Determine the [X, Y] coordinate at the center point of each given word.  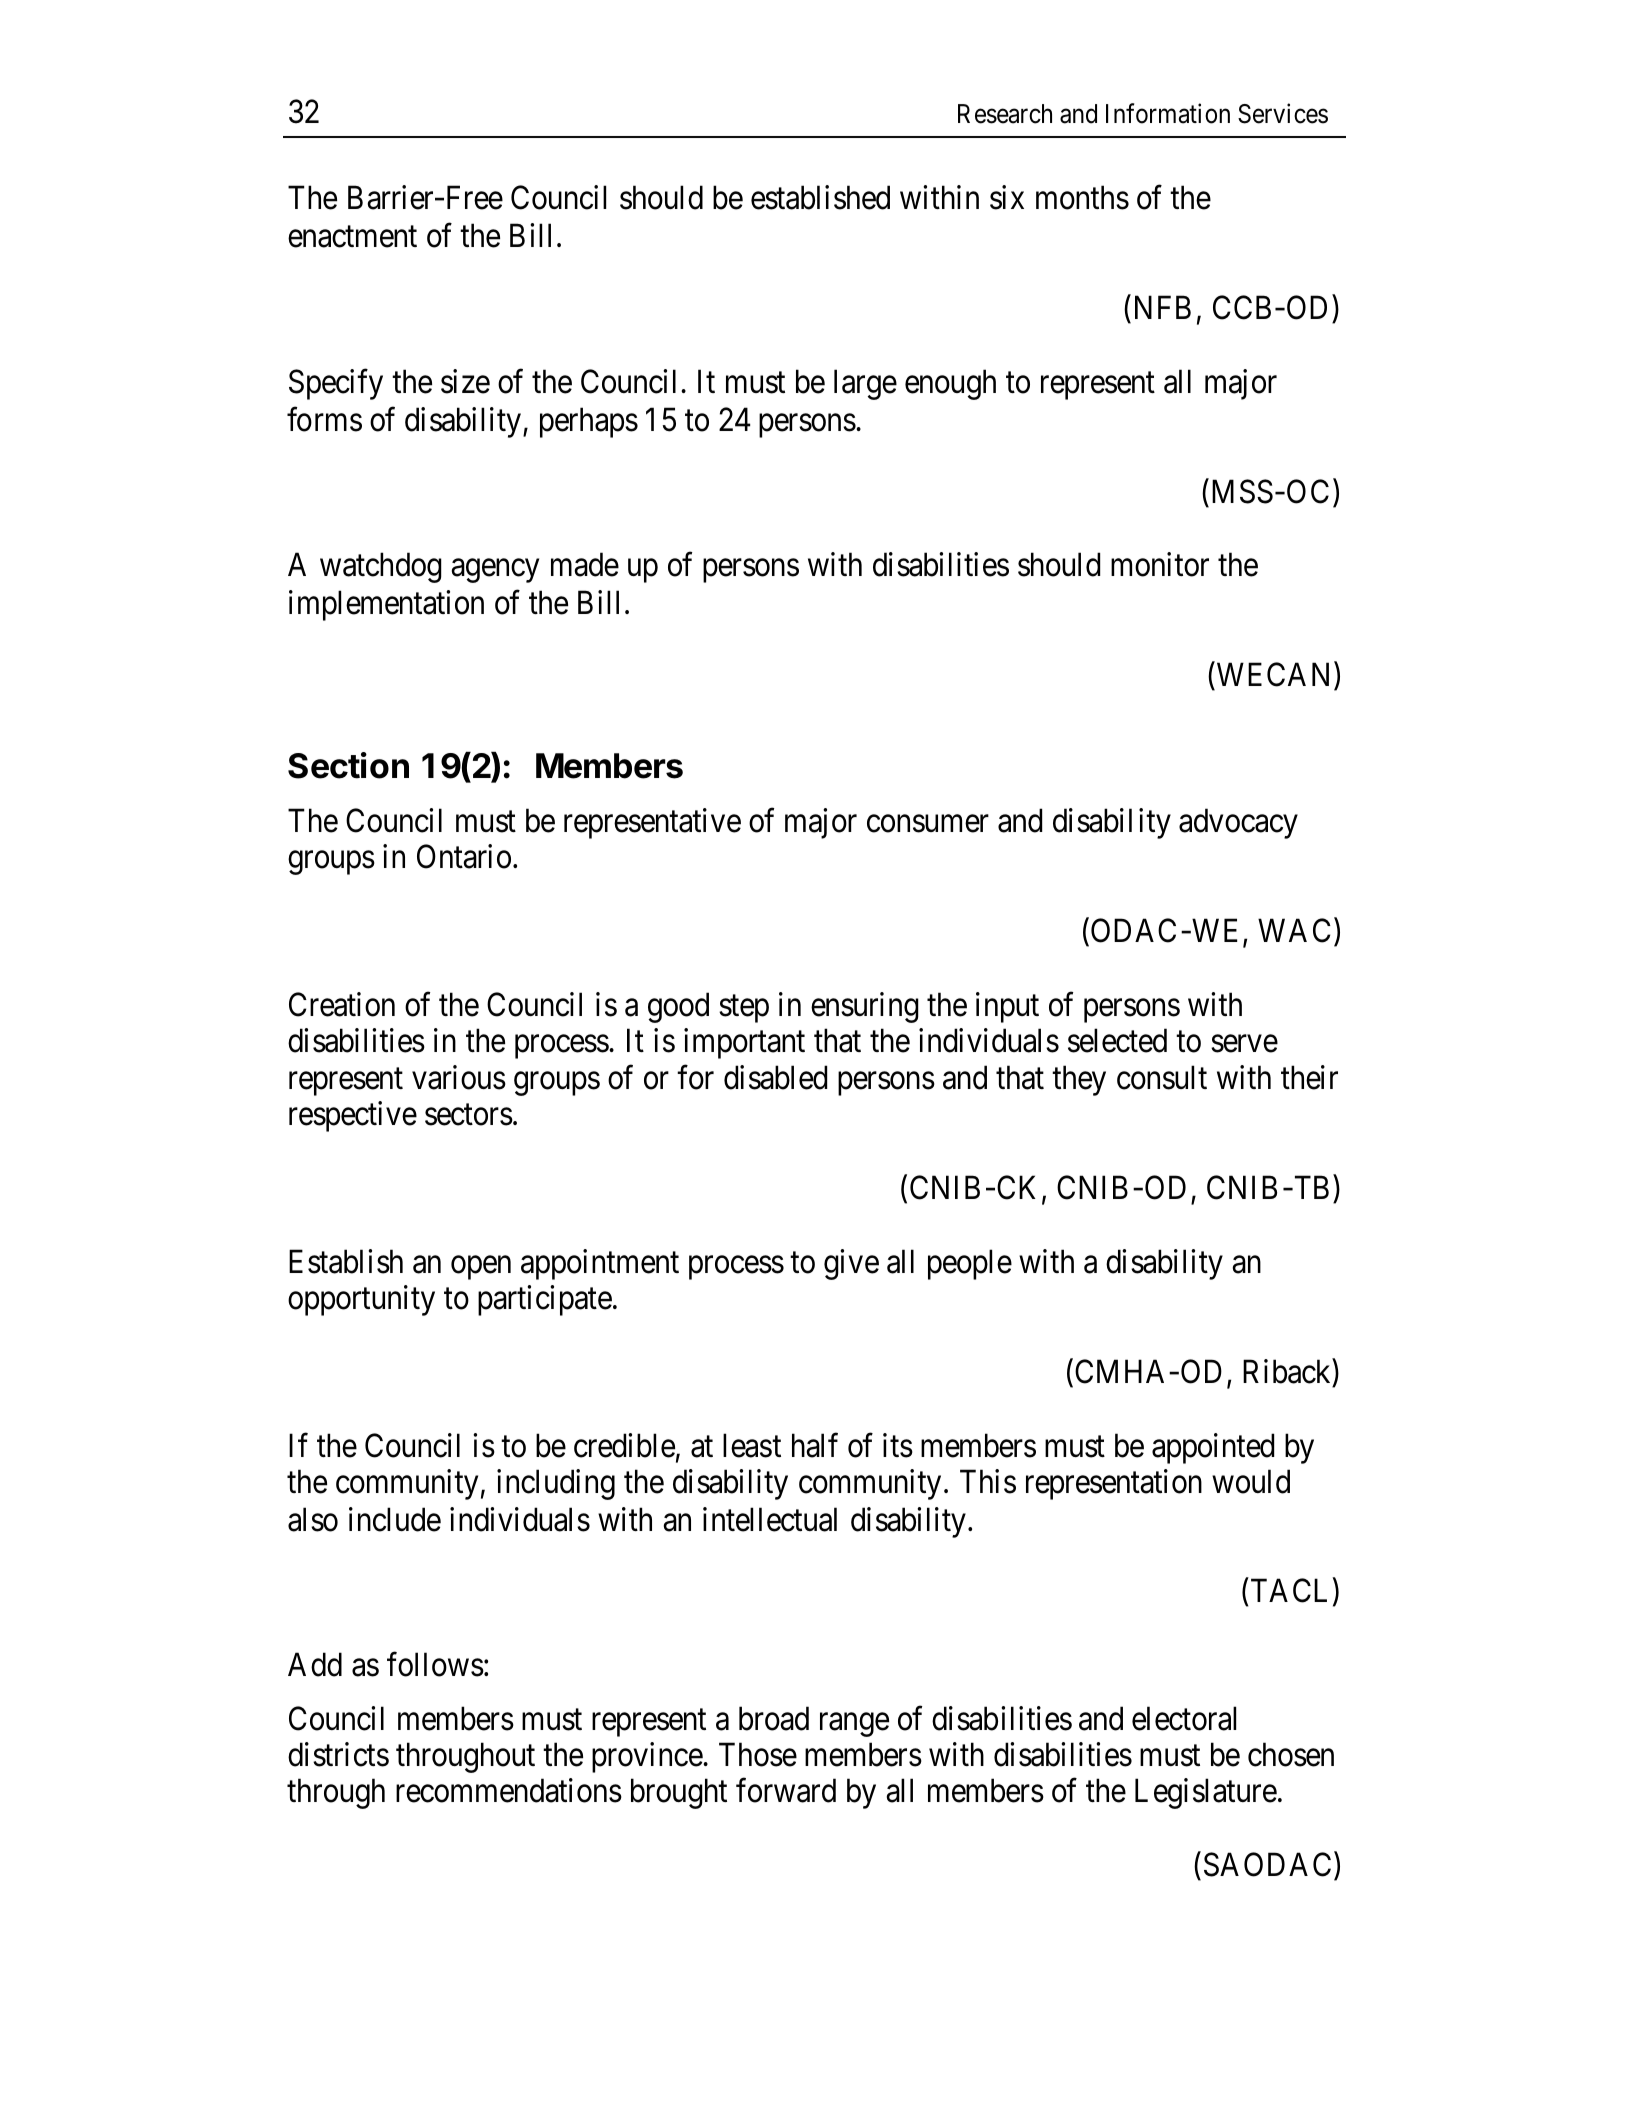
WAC [1294, 930]
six [1007, 197]
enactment [352, 237]
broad [774, 1718]
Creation [342, 1004]
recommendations [509, 1790]
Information [1168, 114]
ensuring [865, 1007]
